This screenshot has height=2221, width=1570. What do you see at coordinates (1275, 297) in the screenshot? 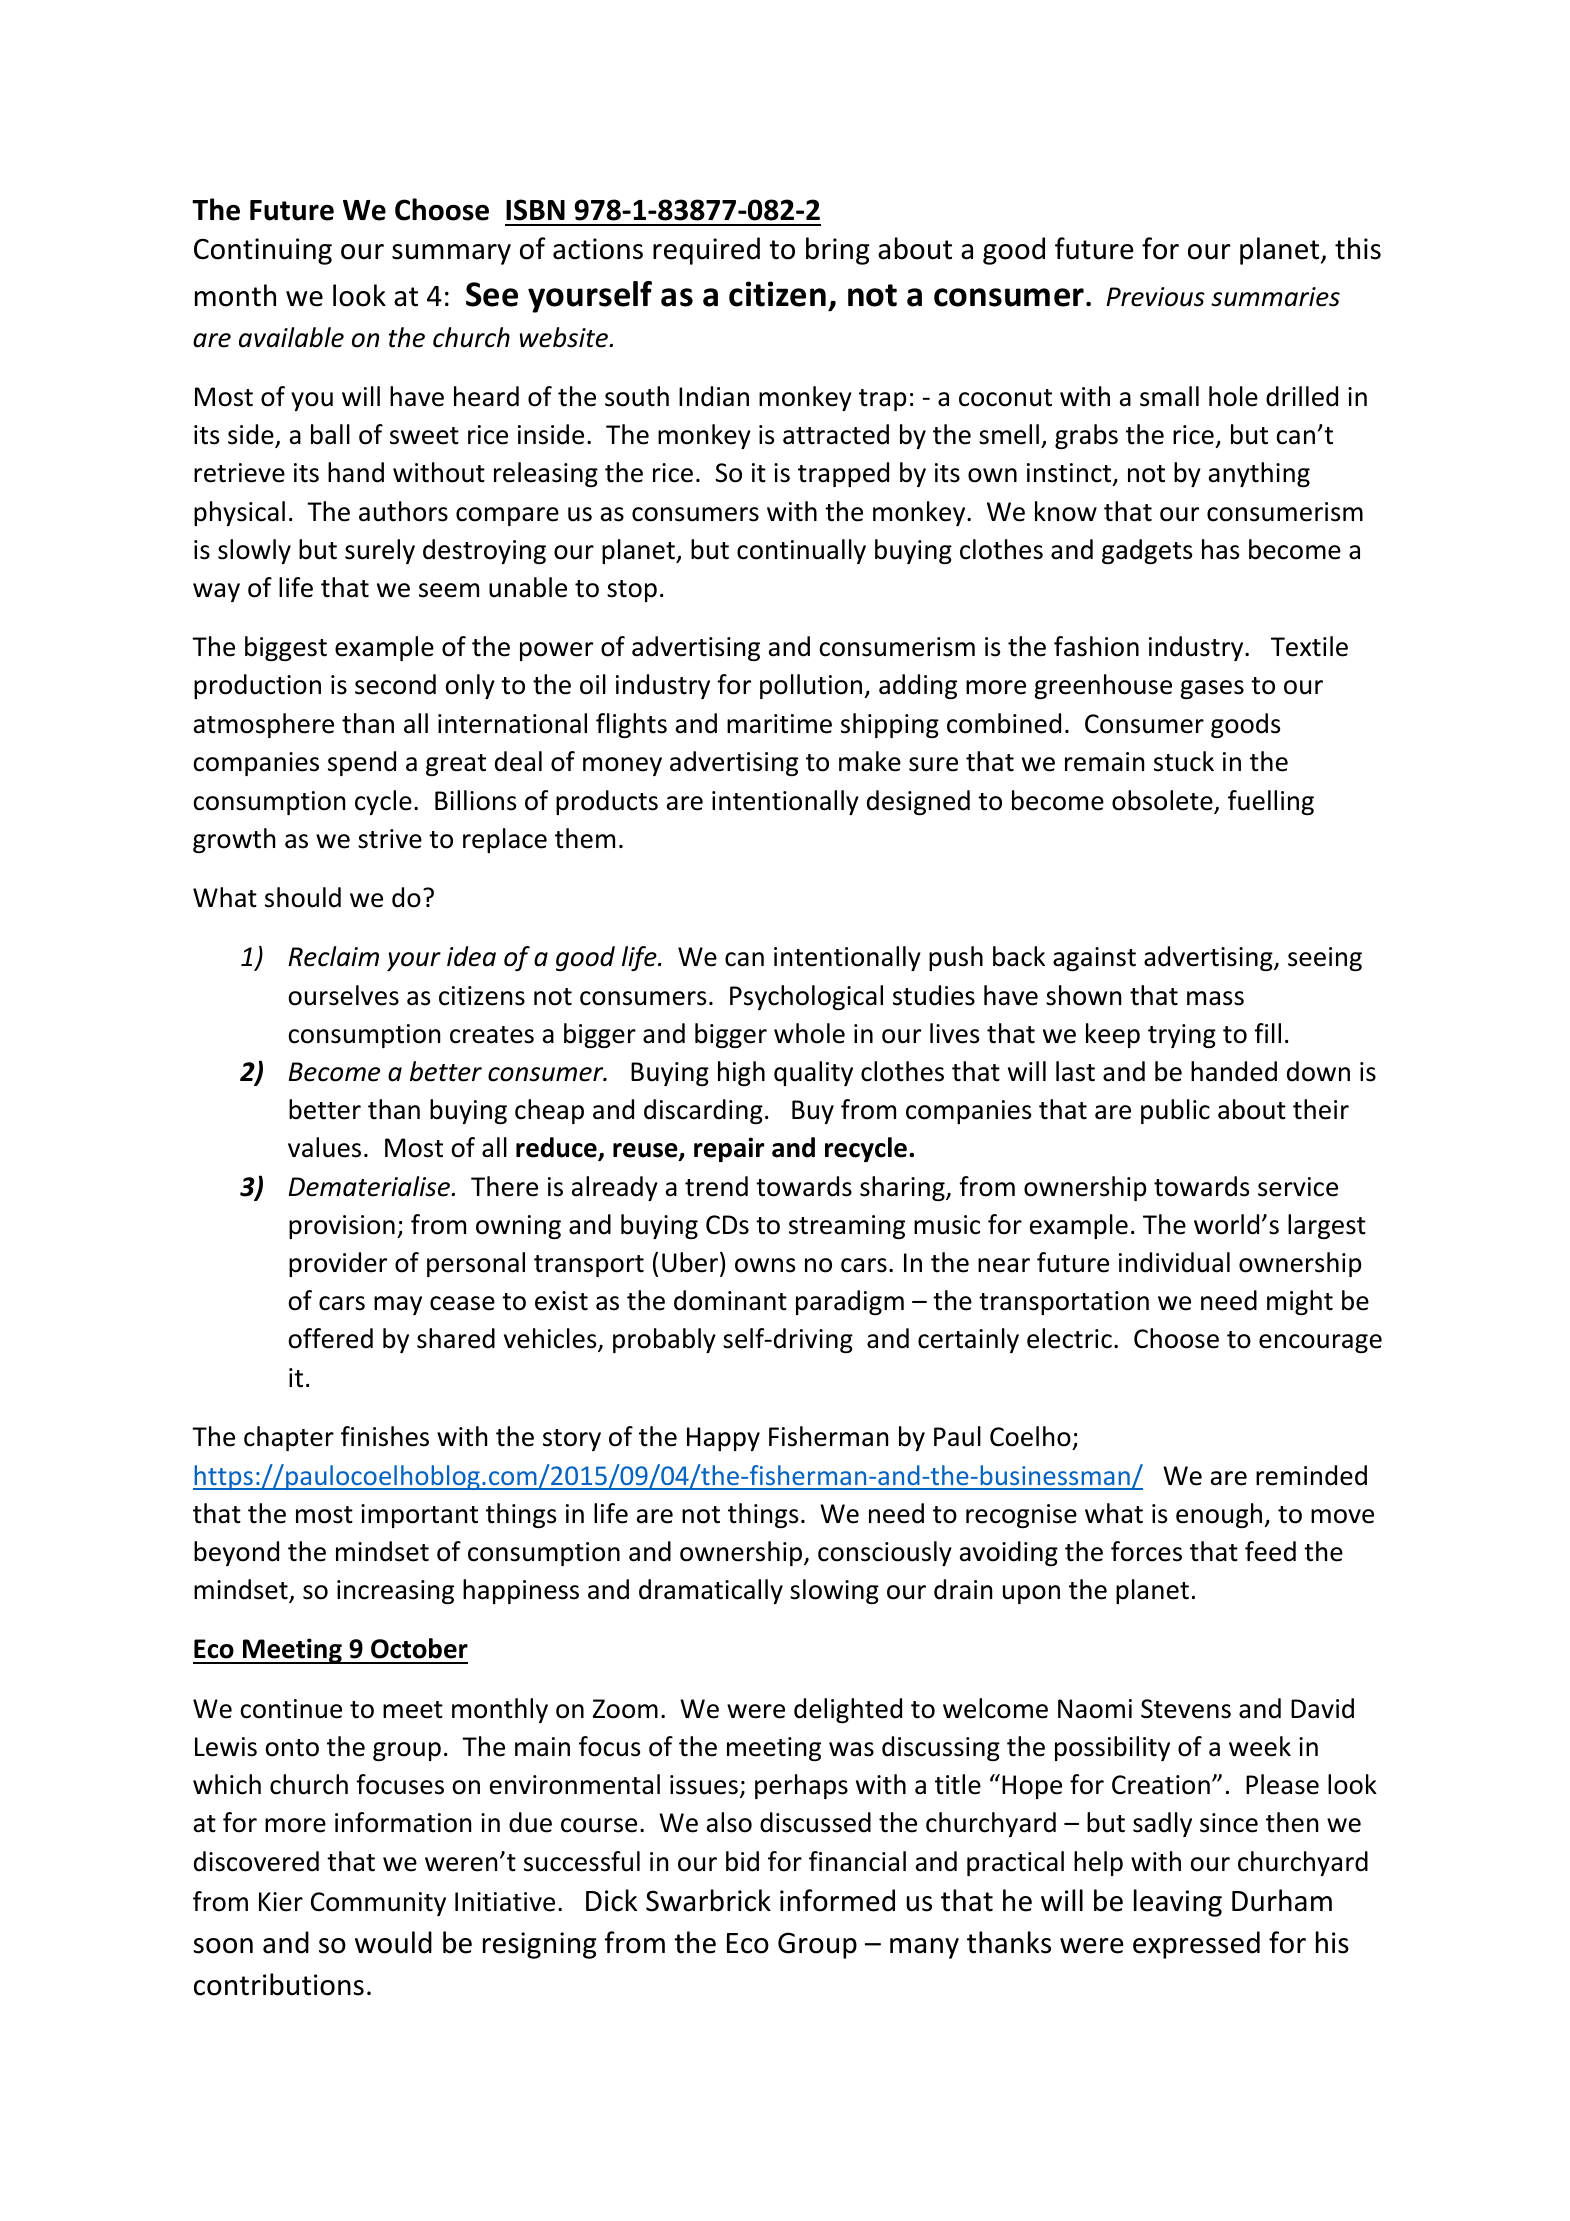
I see `summaries` at bounding box center [1275, 297].
